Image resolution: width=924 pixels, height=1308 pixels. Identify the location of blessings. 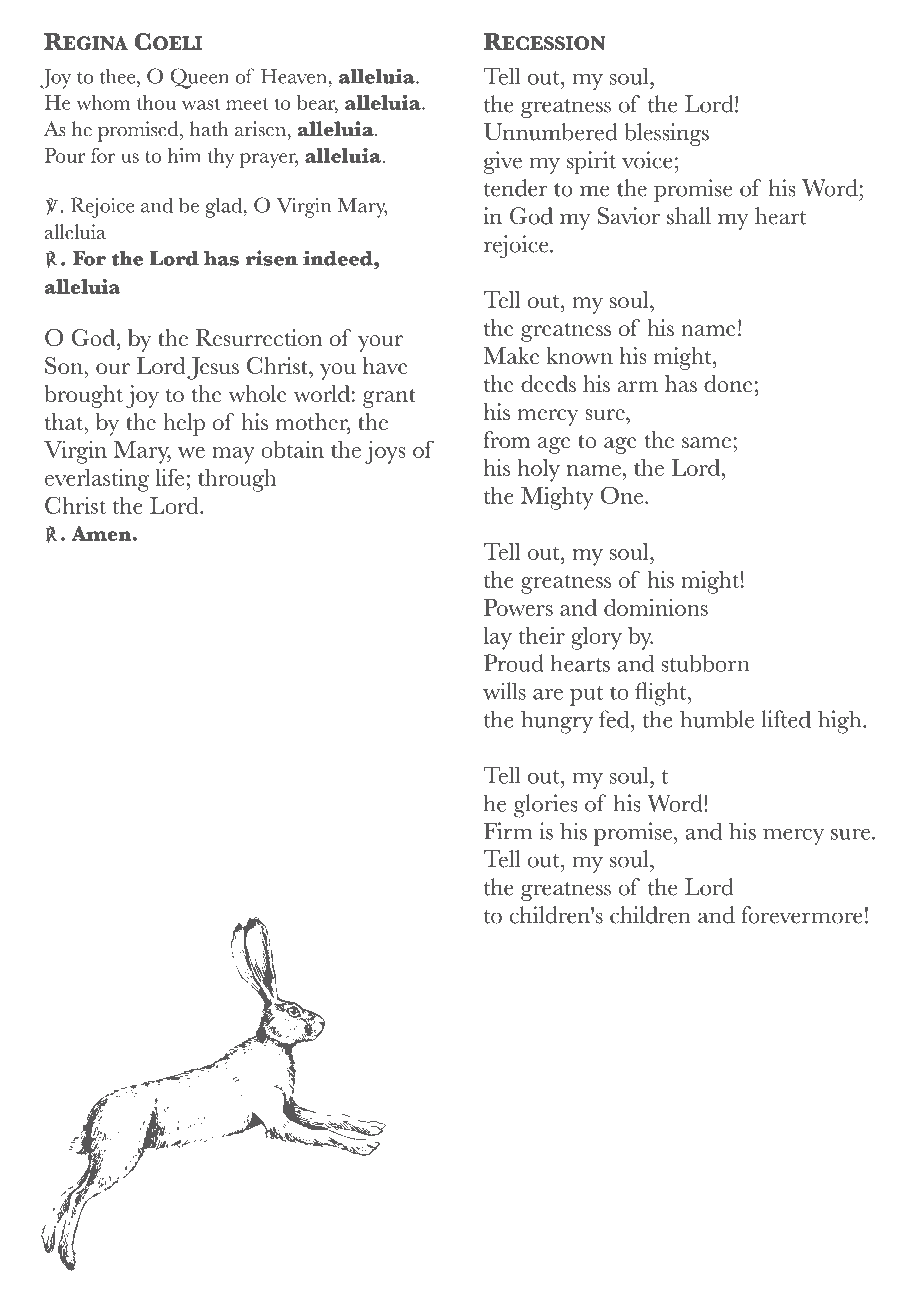
(666, 134).
